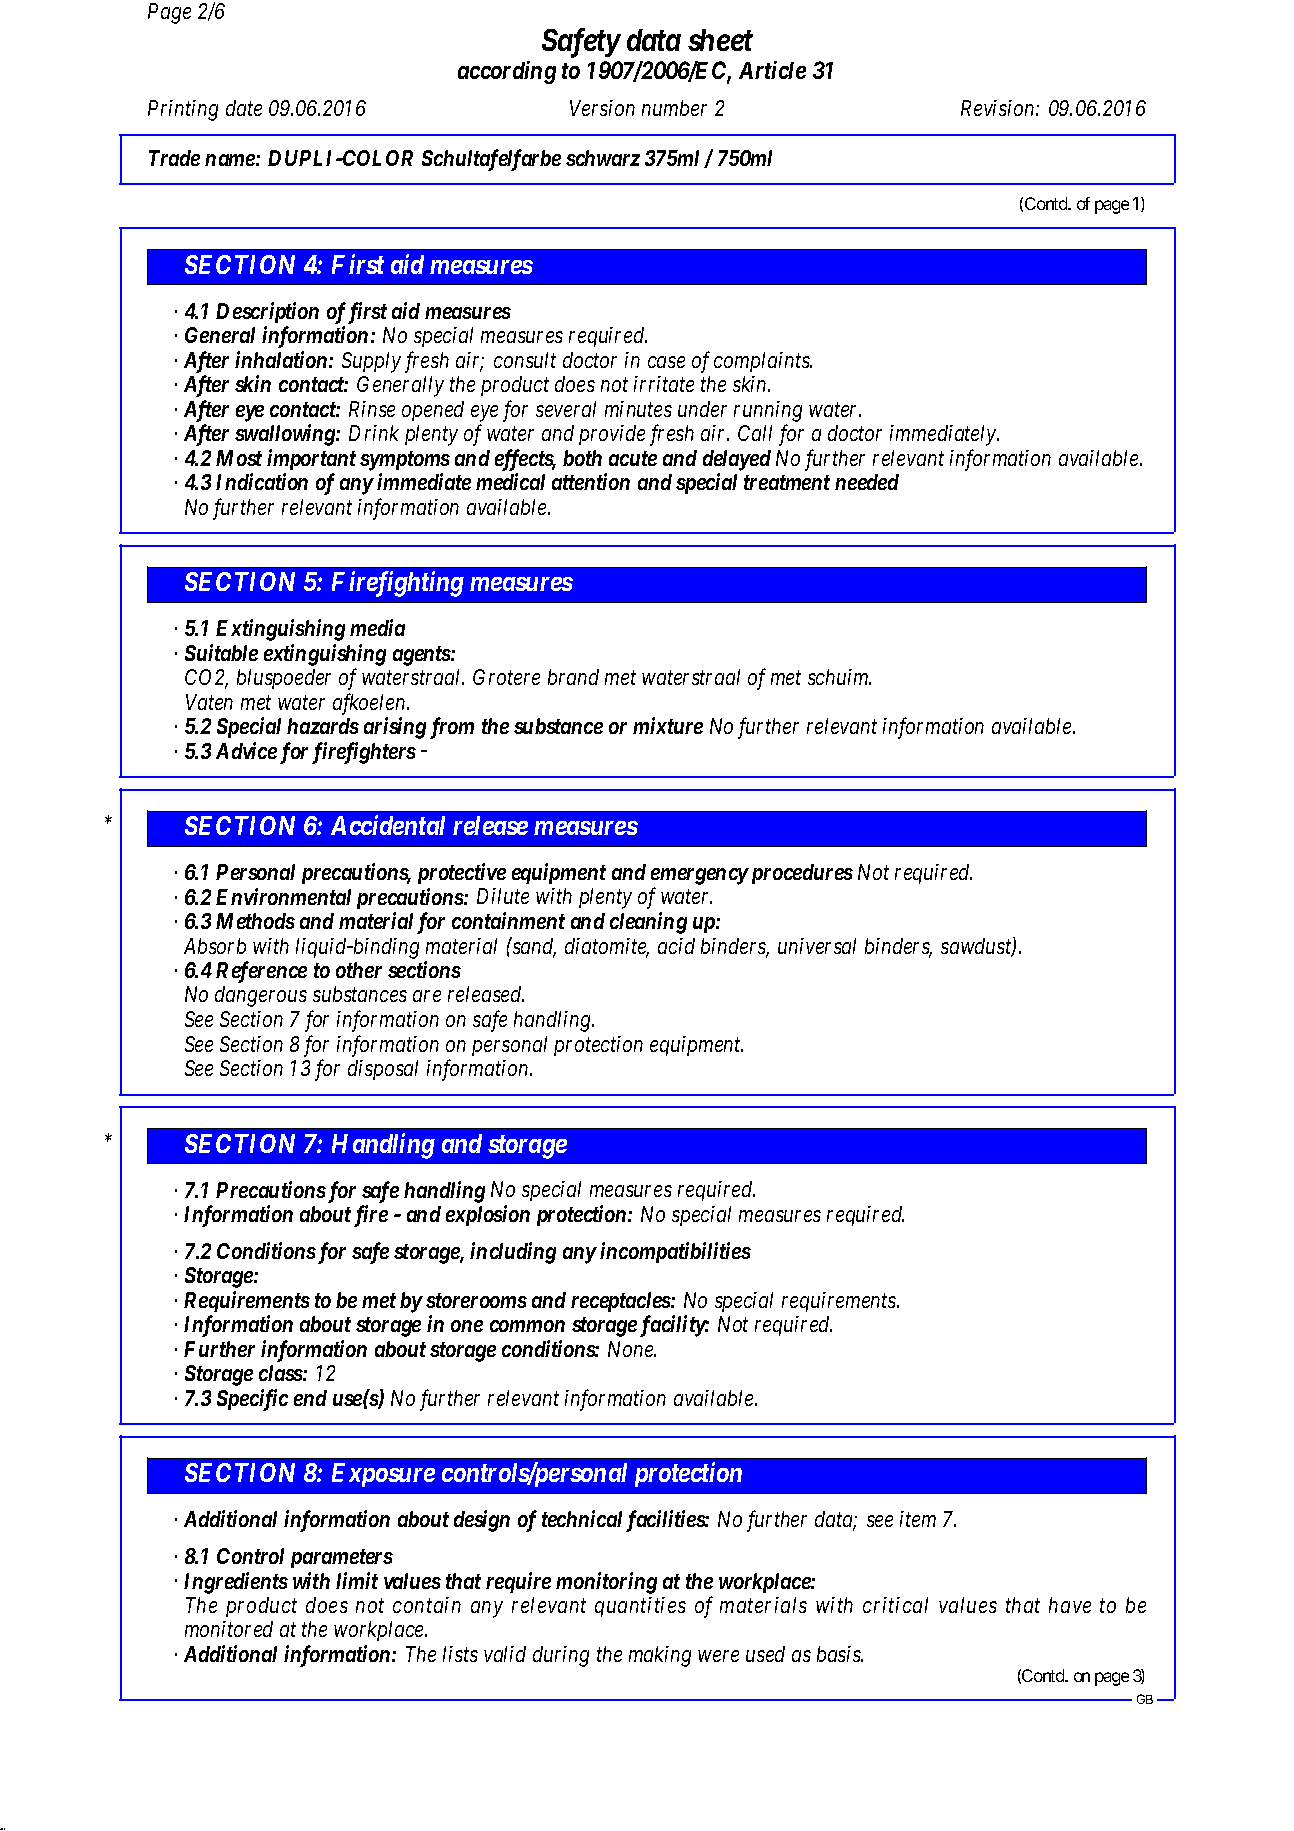 This page has width=1294, height=1831. Describe the element at coordinates (236, 1583) in the page. I see `Ingredients` at that location.
